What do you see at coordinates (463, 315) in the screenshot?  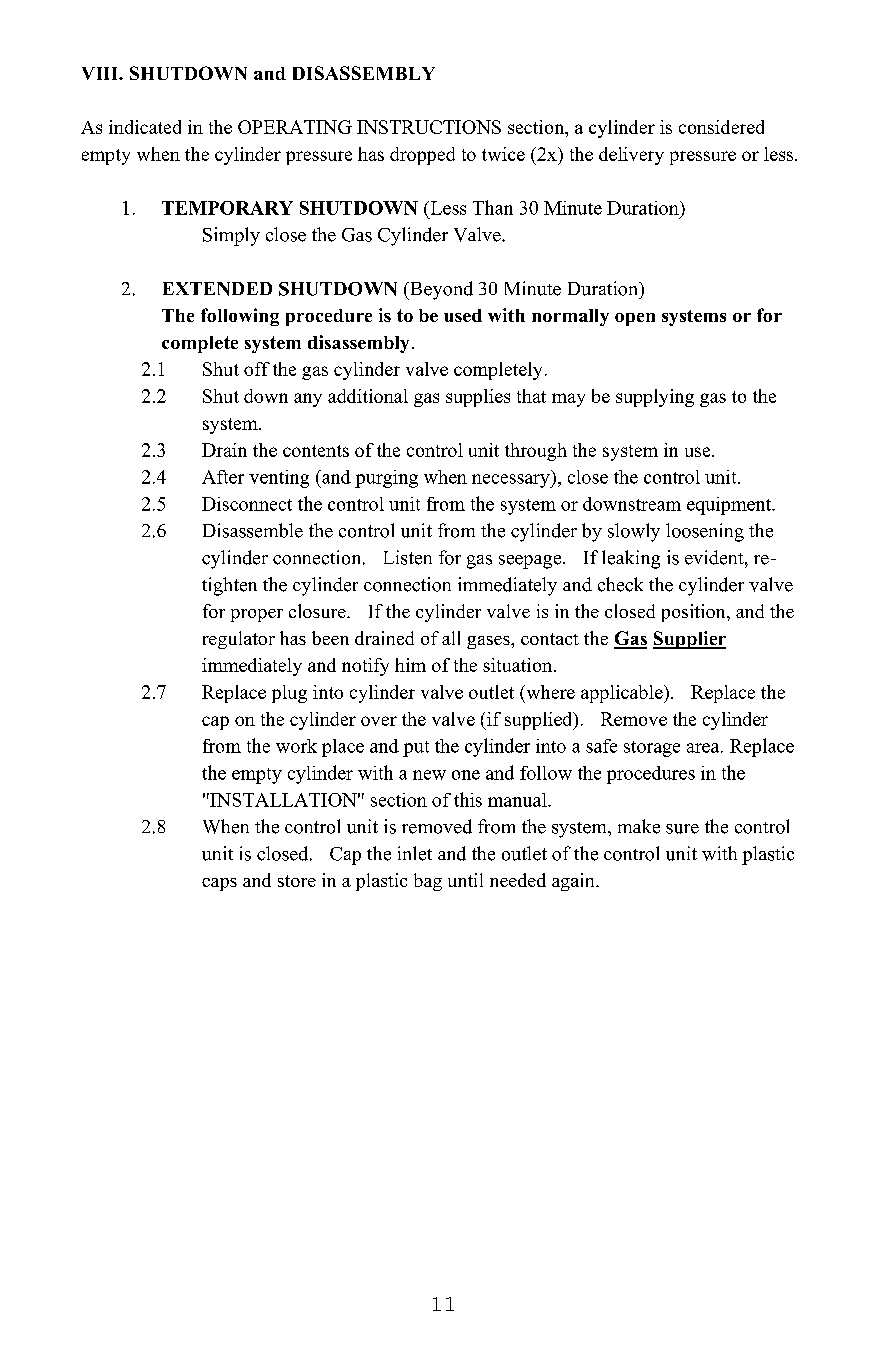 I see `used` at bounding box center [463, 315].
